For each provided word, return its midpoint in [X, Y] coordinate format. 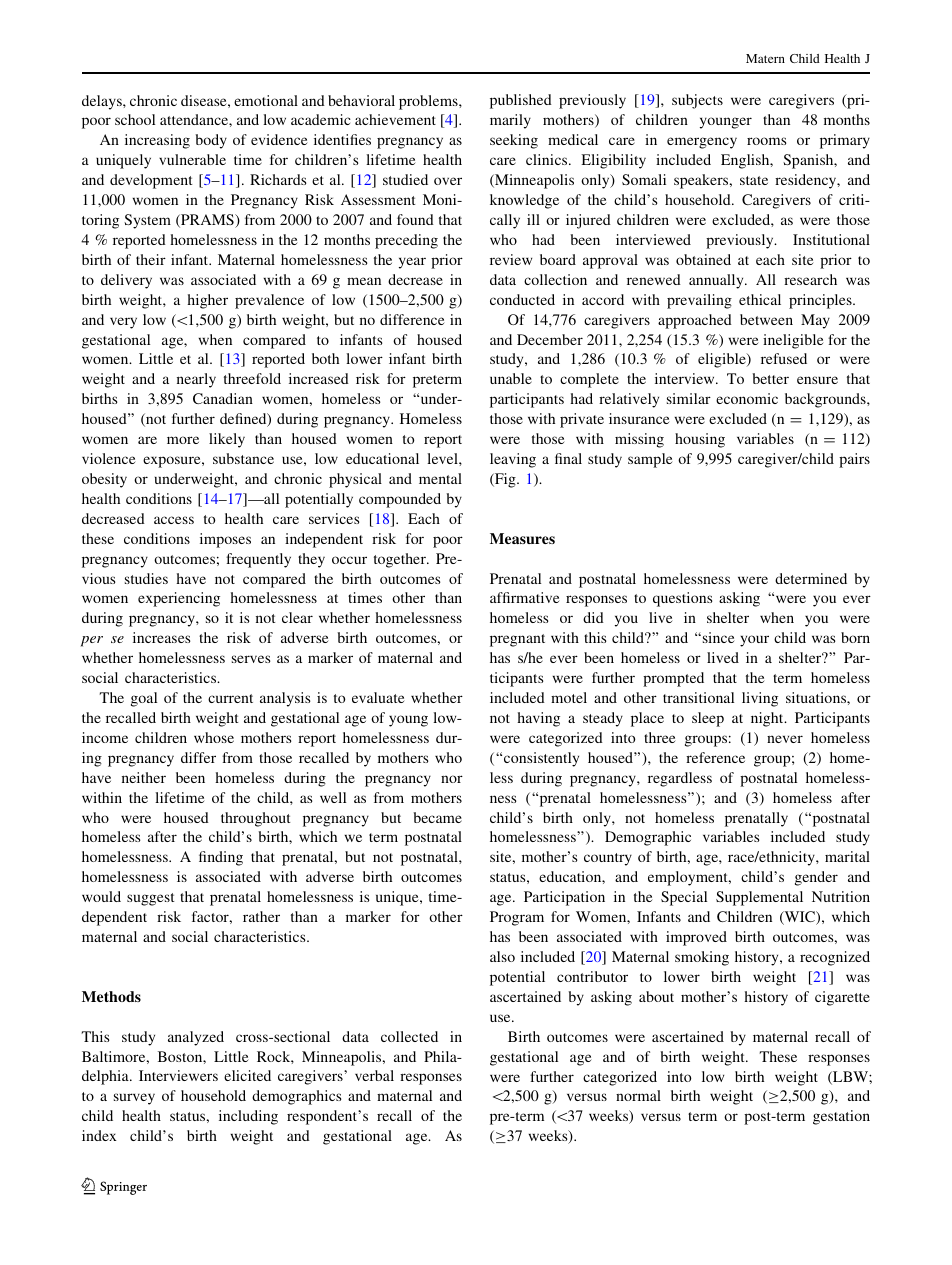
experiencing [179, 599]
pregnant [517, 640]
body [211, 141]
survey [134, 1099]
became [437, 817]
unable [511, 378]
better [770, 378]
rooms [767, 141]
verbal [374, 1075]
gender [816, 878]
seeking [514, 141]
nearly [196, 380]
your [754, 641]
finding [221, 858]
